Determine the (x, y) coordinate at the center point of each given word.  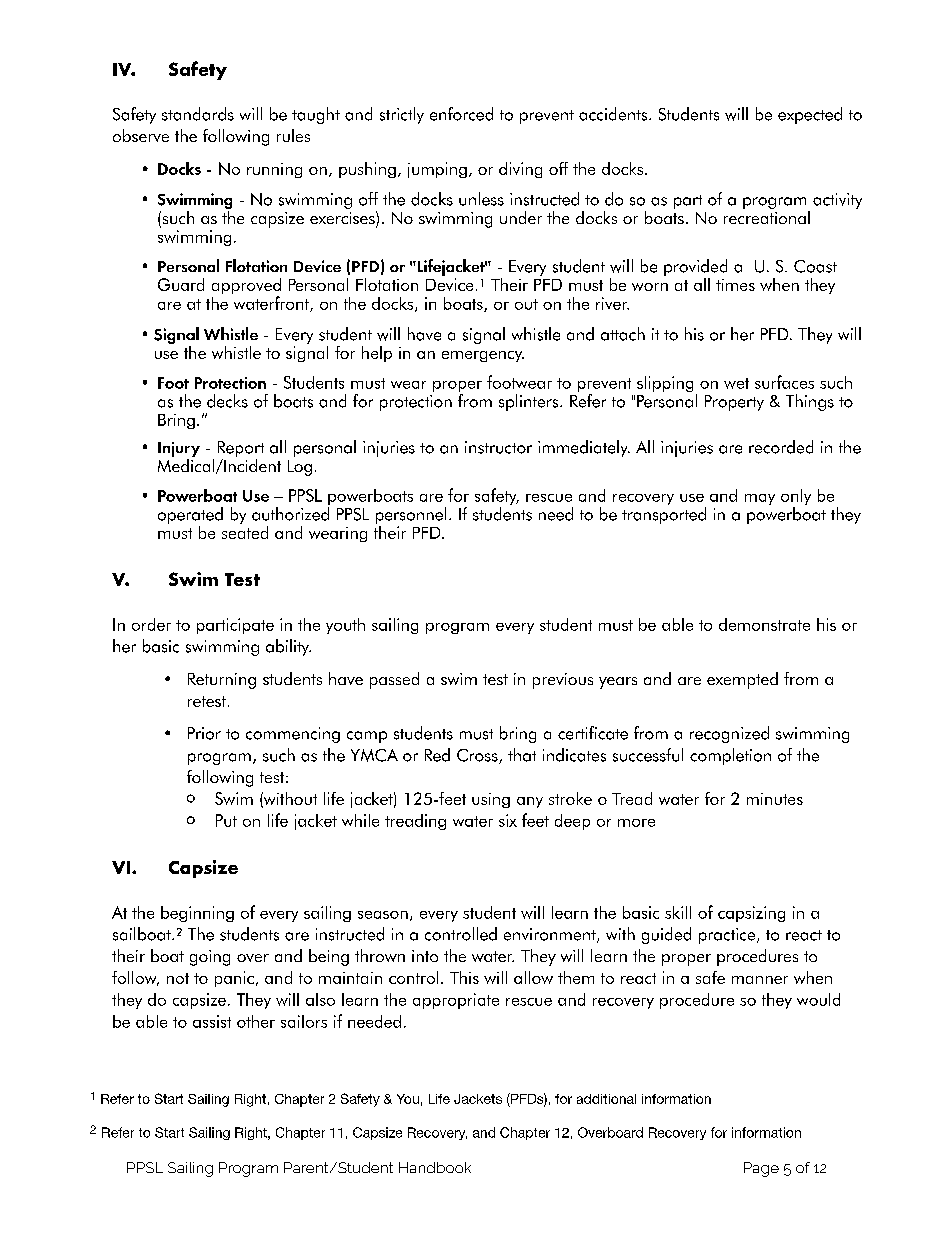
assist (212, 1021)
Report (241, 449)
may (760, 499)
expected (810, 115)
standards (198, 114)
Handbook (435, 1167)
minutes (775, 799)
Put (226, 820)
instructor (498, 447)
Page (761, 1169)
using (491, 800)
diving (520, 170)
